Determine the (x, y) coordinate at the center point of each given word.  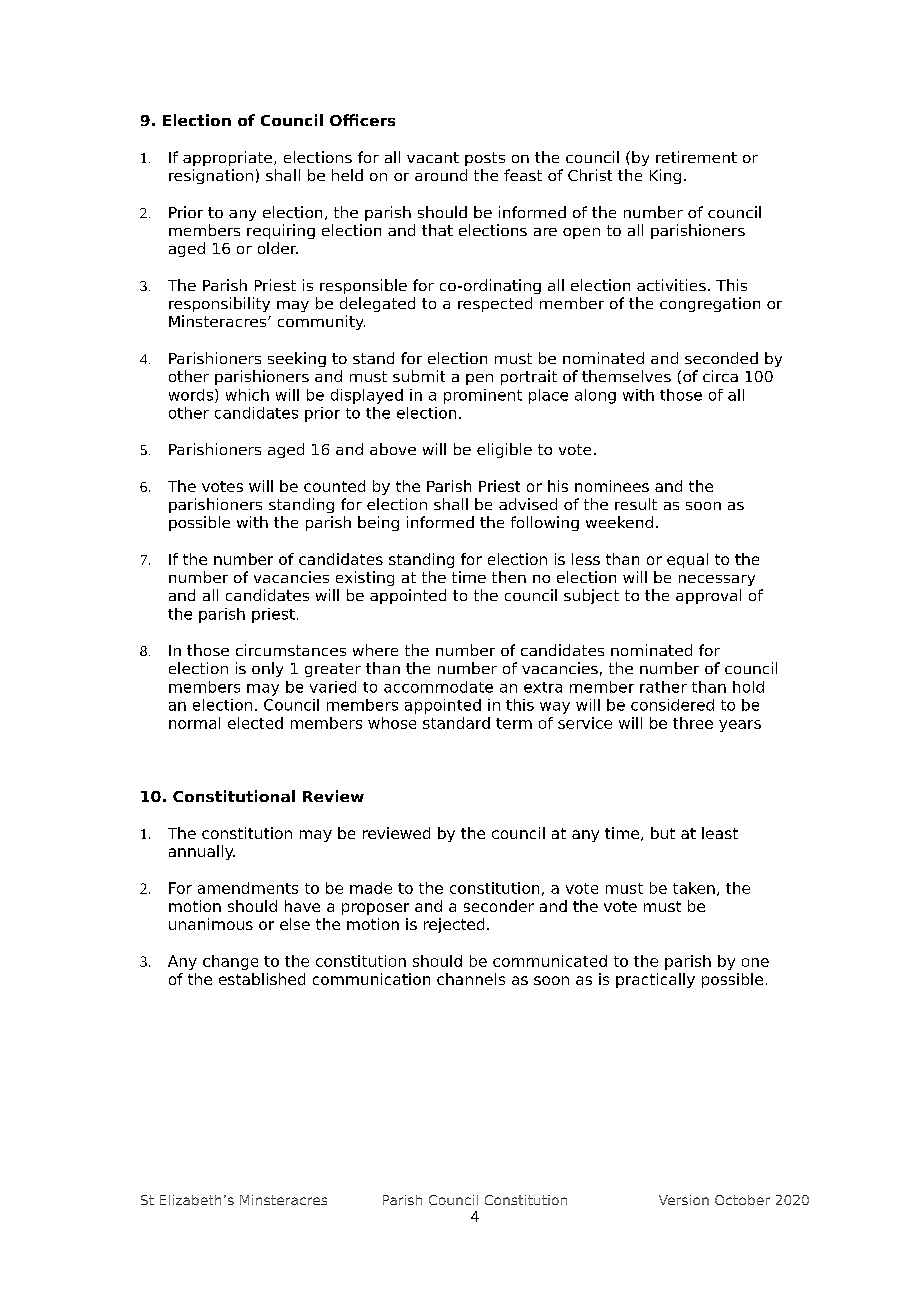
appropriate (229, 158)
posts (485, 159)
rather (663, 687)
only (267, 669)
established (262, 979)
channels (471, 979)
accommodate (438, 687)
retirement (696, 157)
